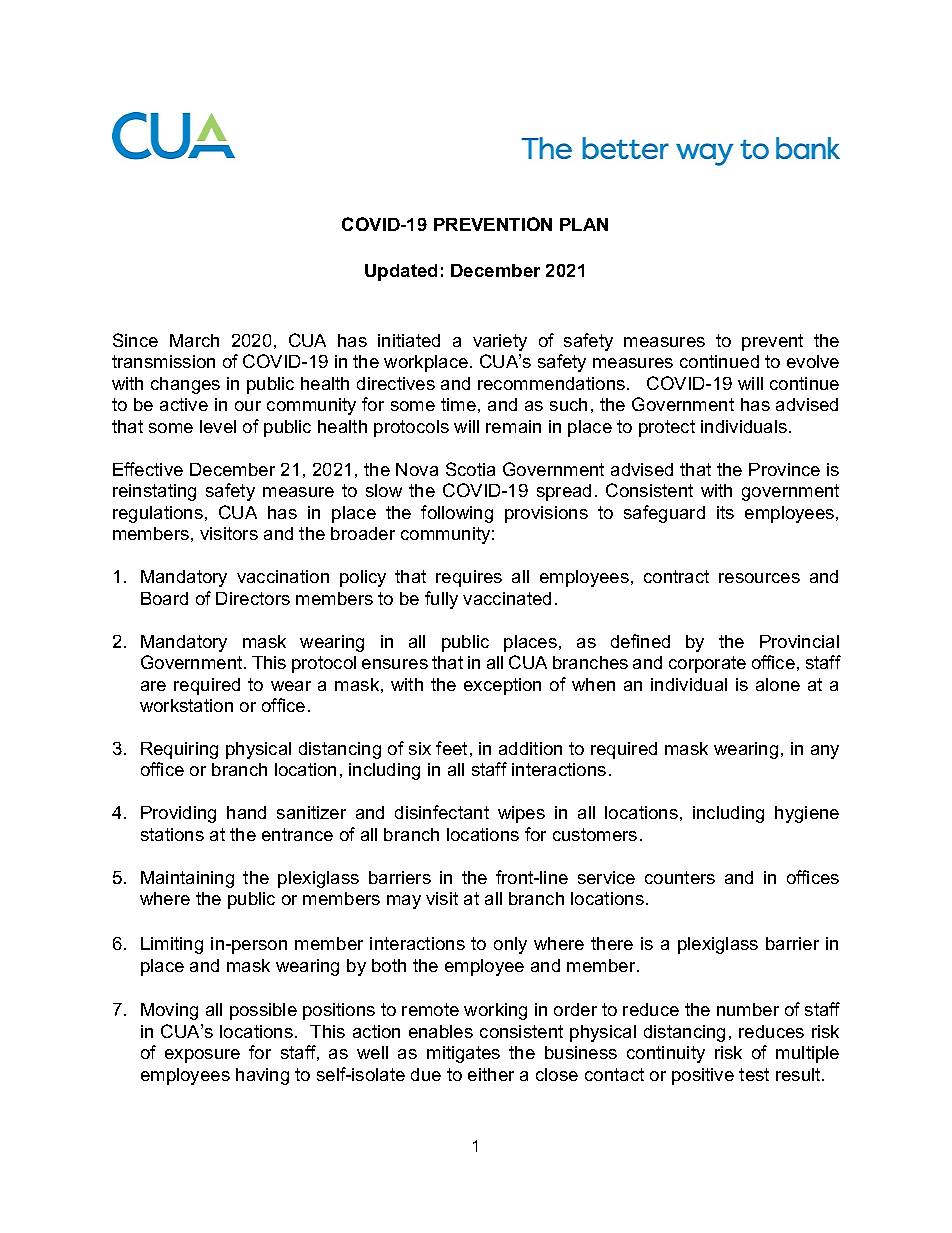 The height and width of the screenshot is (1233, 952). What do you see at coordinates (502, 686) in the screenshot?
I see `exception` at bounding box center [502, 686].
